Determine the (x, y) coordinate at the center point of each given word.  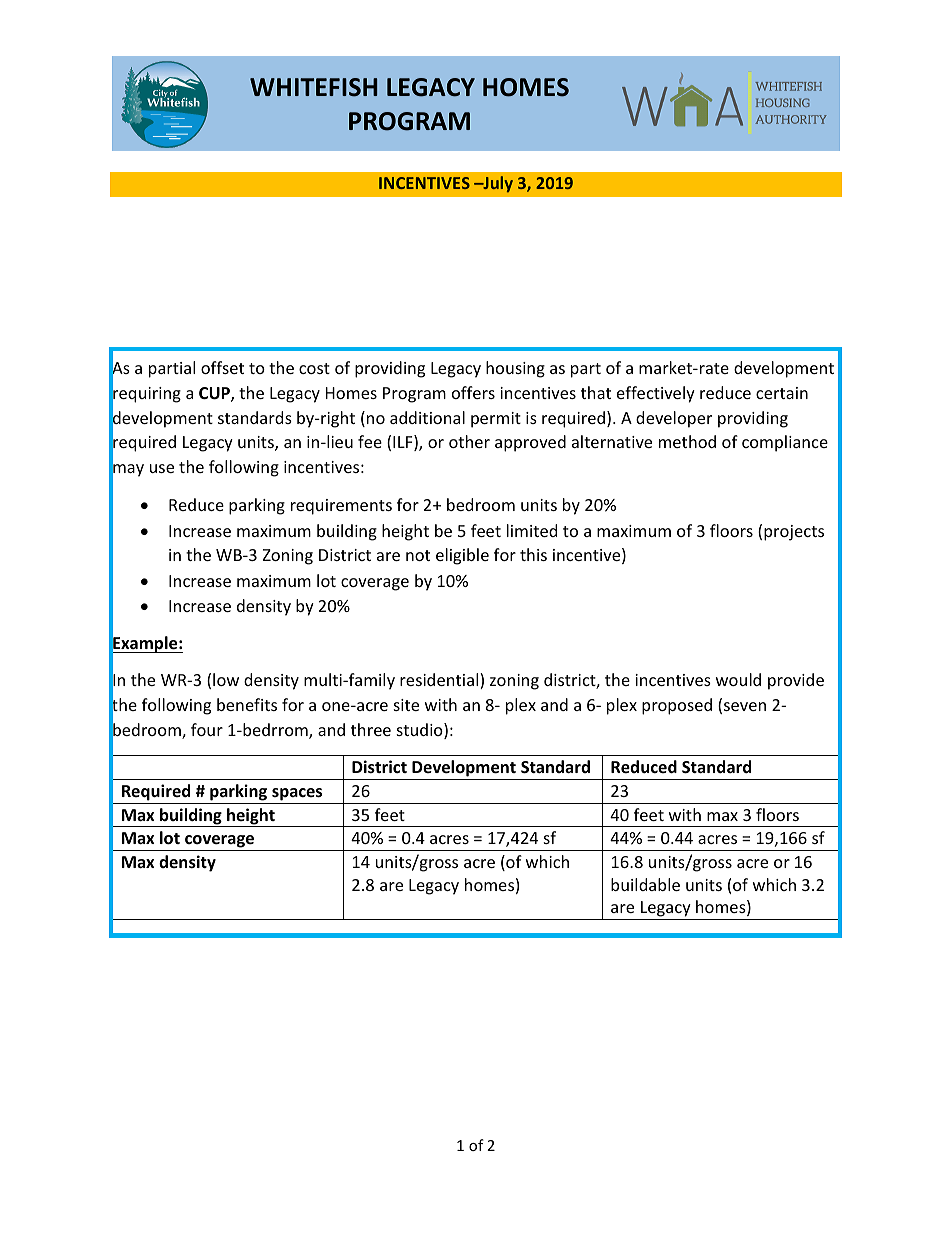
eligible (462, 556)
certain (782, 393)
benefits (247, 704)
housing (515, 369)
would (738, 679)
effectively (656, 394)
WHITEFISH (313, 87)
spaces (297, 794)
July (497, 184)
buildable (645, 884)
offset (222, 367)
